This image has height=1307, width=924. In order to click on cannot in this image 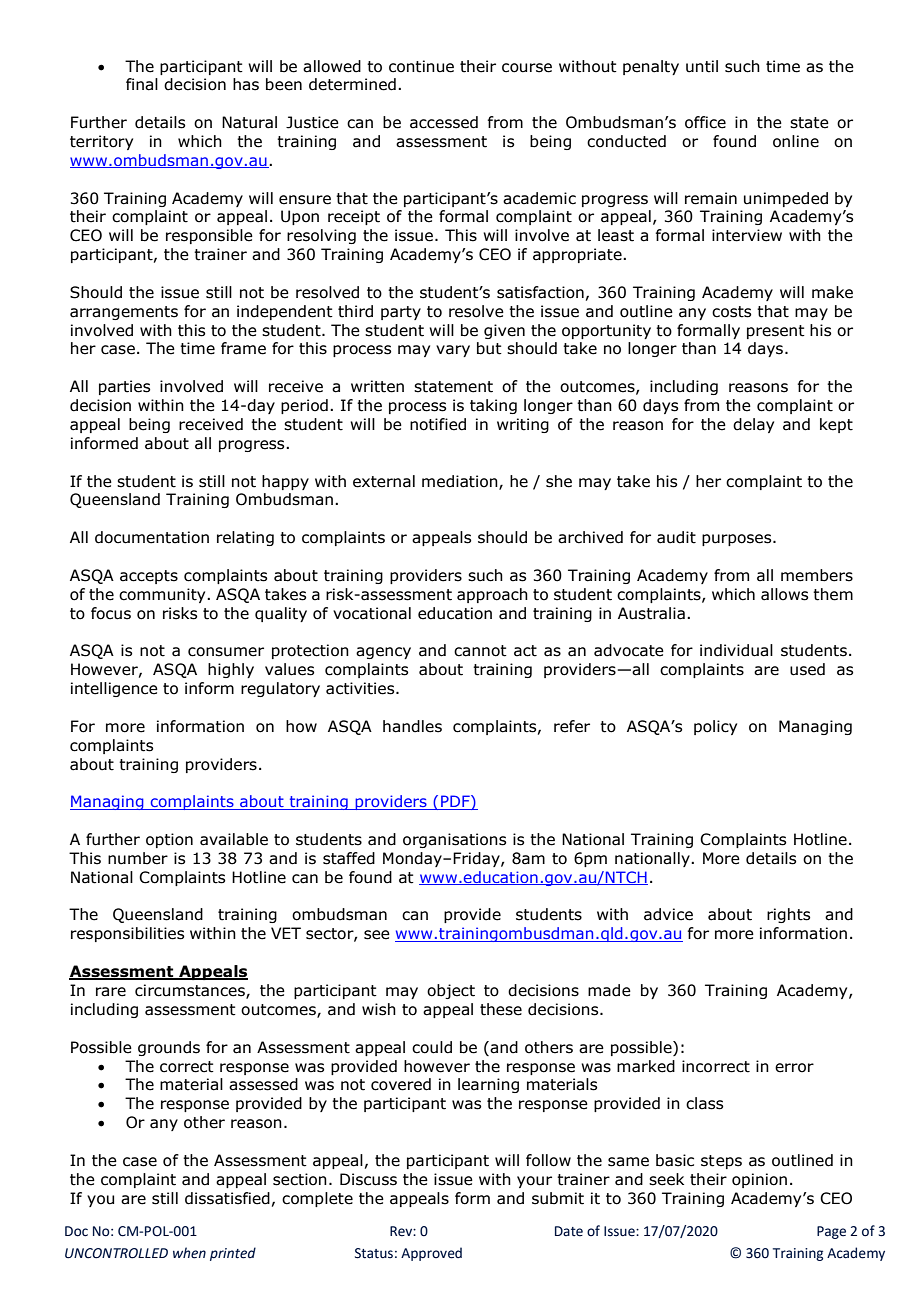, I will do `click(480, 651)`.
